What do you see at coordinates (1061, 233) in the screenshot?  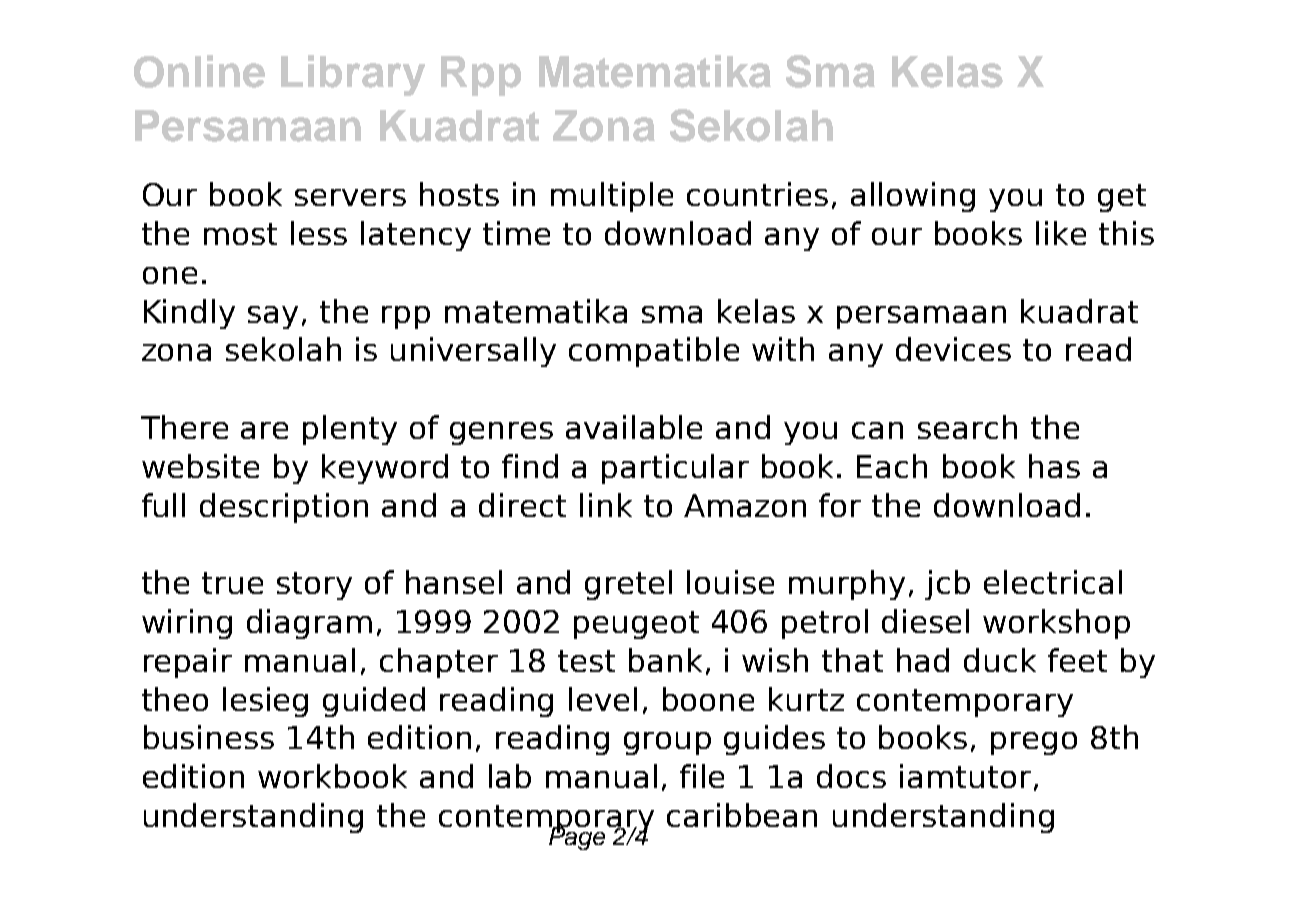 I see `like` at bounding box center [1061, 233].
